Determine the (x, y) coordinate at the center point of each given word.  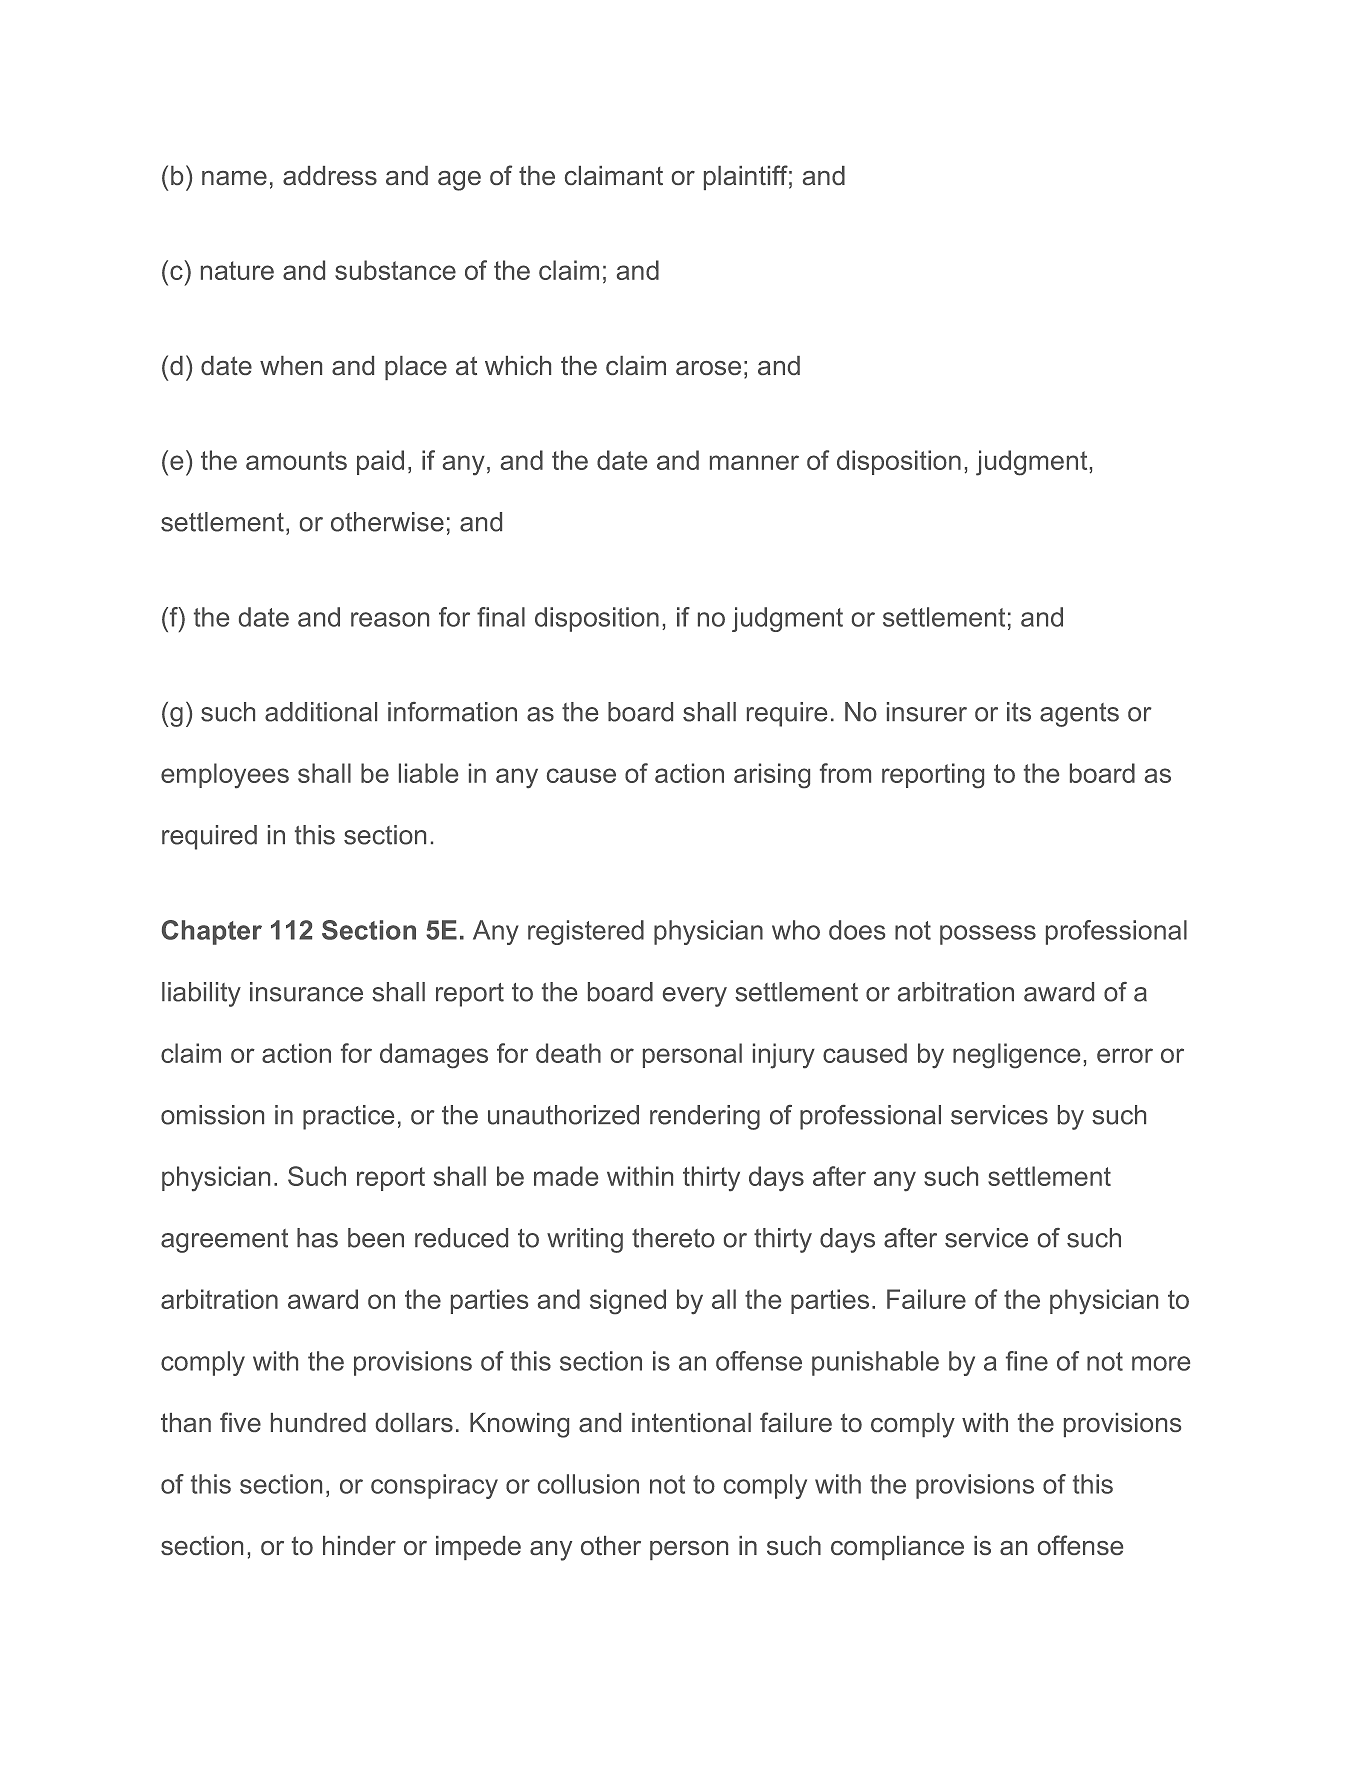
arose (708, 368)
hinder (359, 1545)
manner (754, 462)
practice (348, 1117)
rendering (705, 1117)
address (330, 175)
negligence (1016, 1056)
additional (321, 712)
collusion (588, 1484)
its (1019, 712)
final (501, 617)
